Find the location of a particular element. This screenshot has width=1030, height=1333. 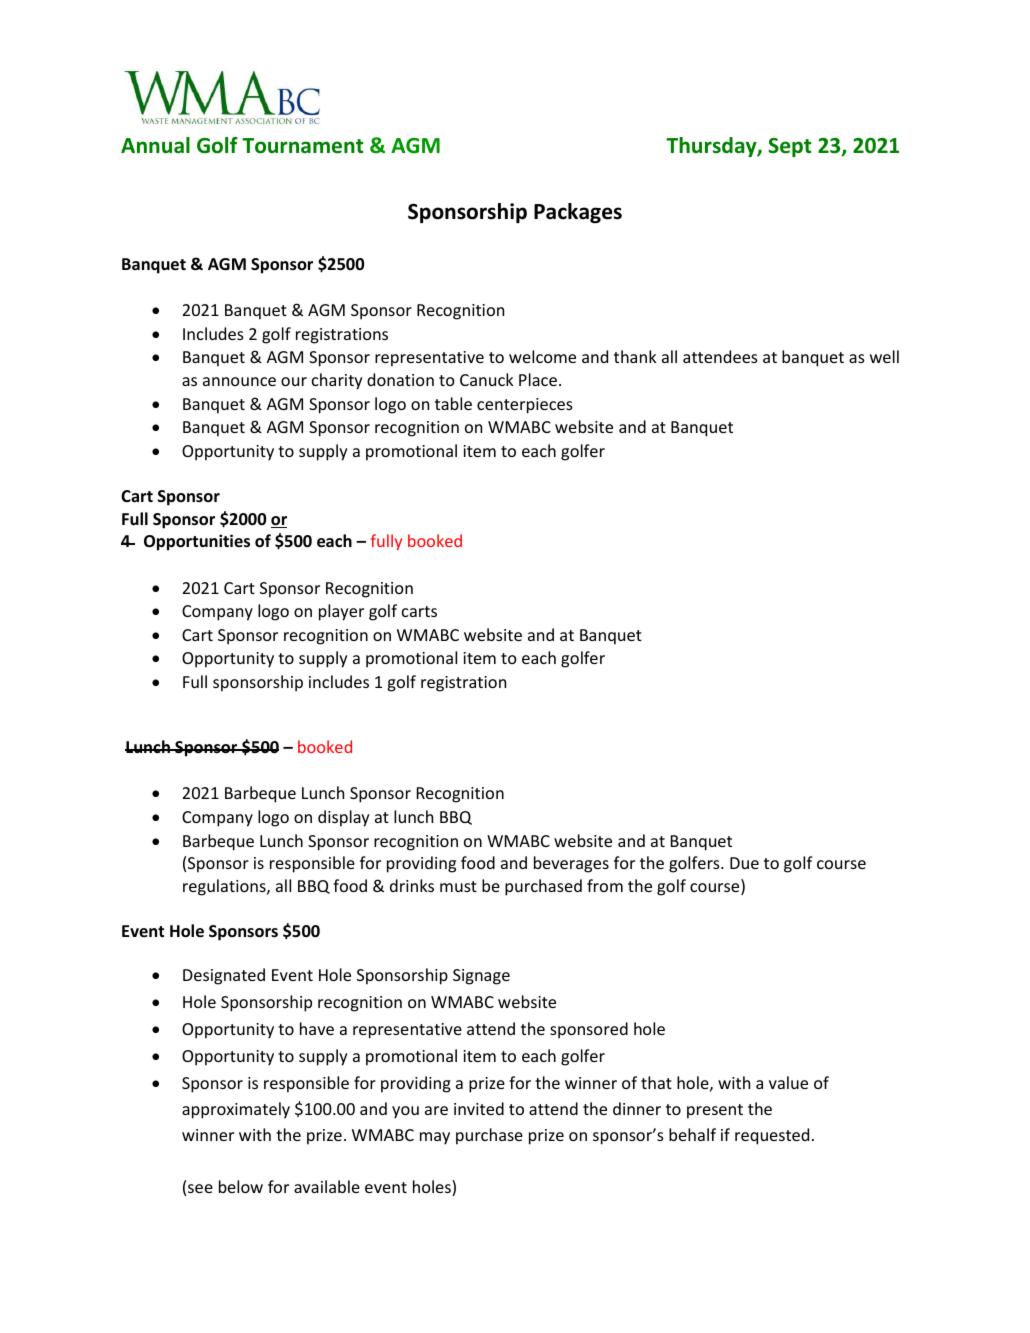

well is located at coordinates (884, 356).
